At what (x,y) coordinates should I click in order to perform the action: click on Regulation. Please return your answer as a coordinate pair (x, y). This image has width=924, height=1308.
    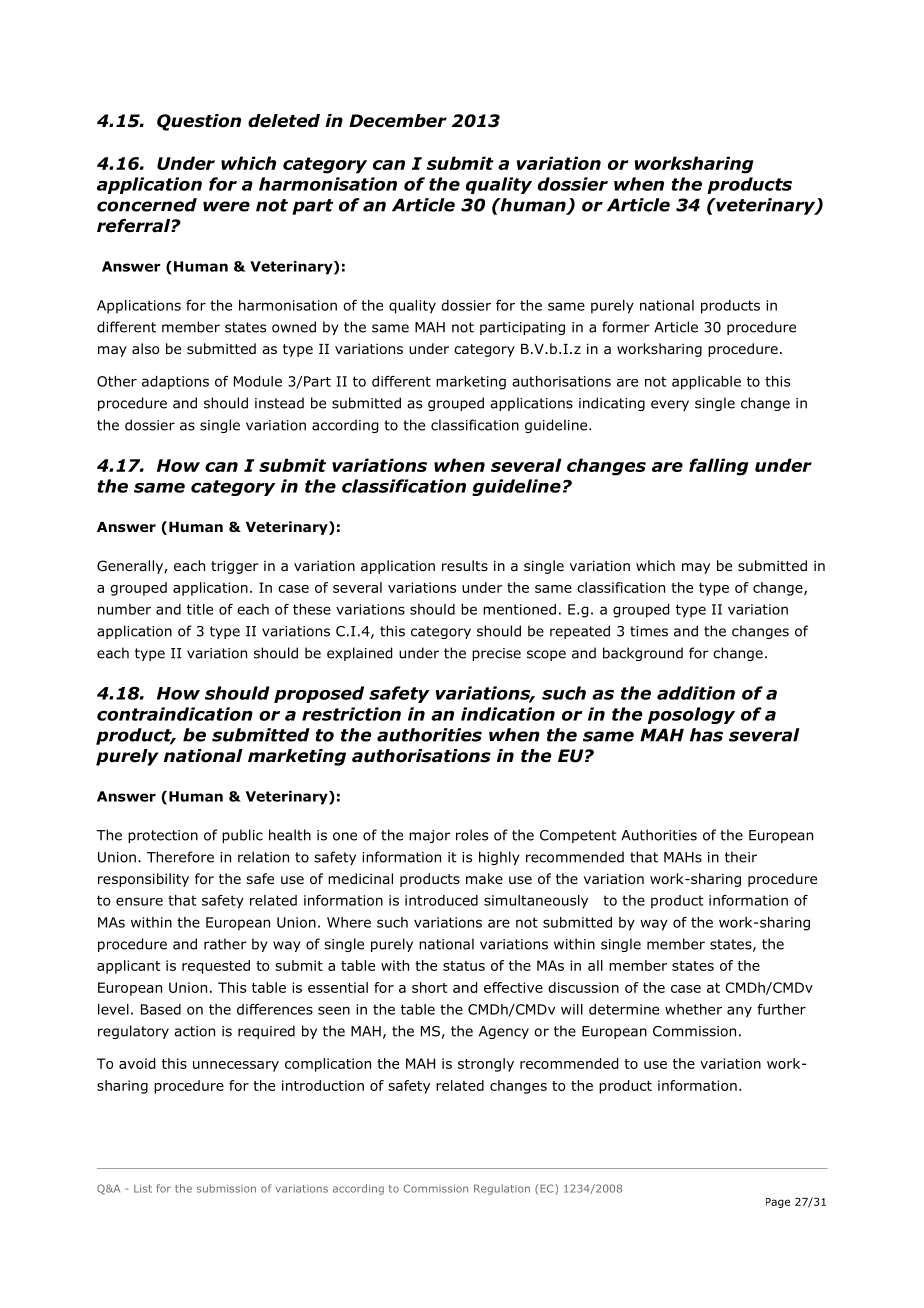
    Looking at the image, I should click on (502, 1189).
